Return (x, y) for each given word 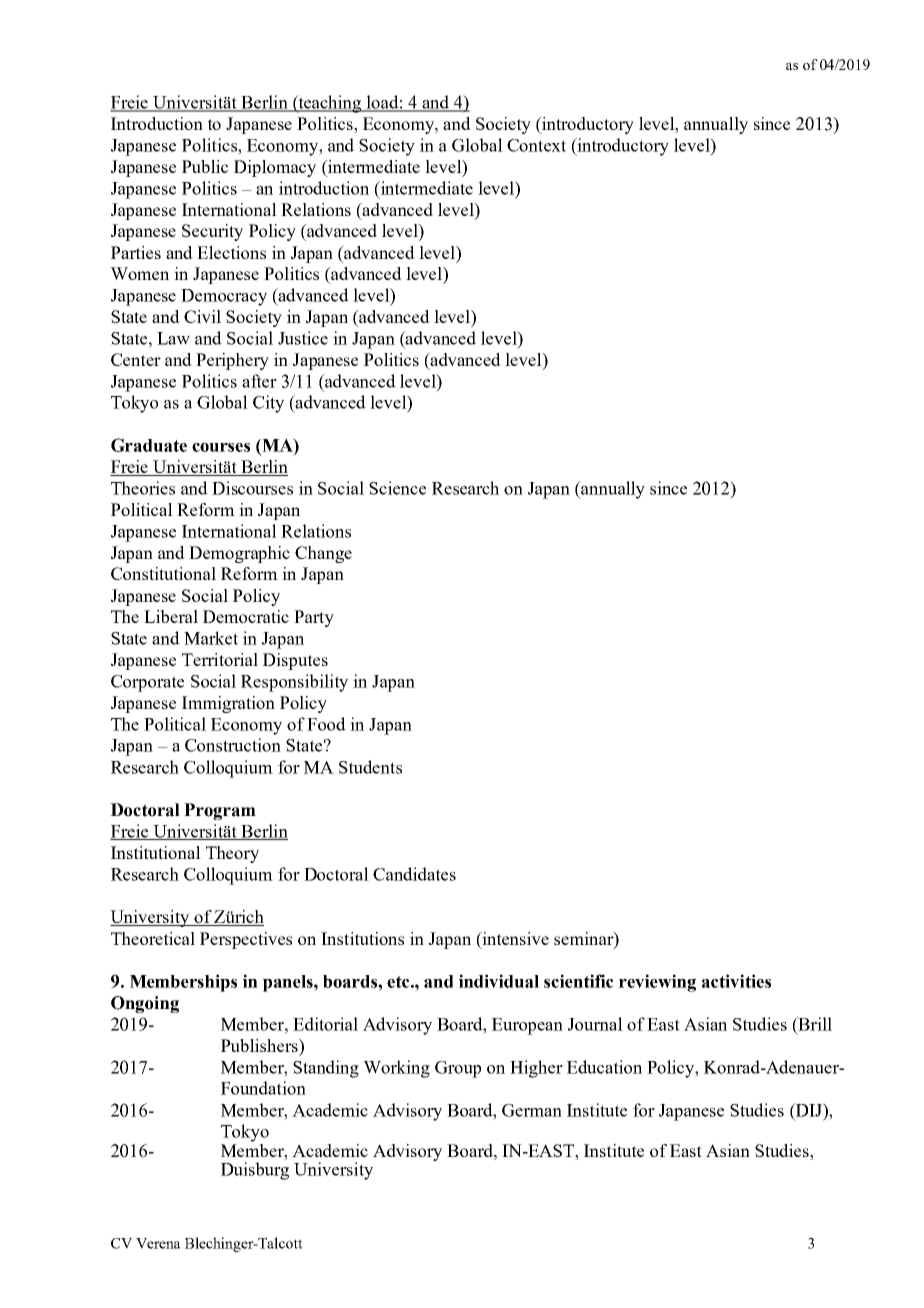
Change (323, 554)
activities (736, 981)
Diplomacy (275, 168)
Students (370, 767)
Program (220, 811)
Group (458, 1069)
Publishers (260, 1045)
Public (205, 166)
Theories (143, 488)
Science (397, 488)
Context (536, 145)
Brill (814, 1024)
